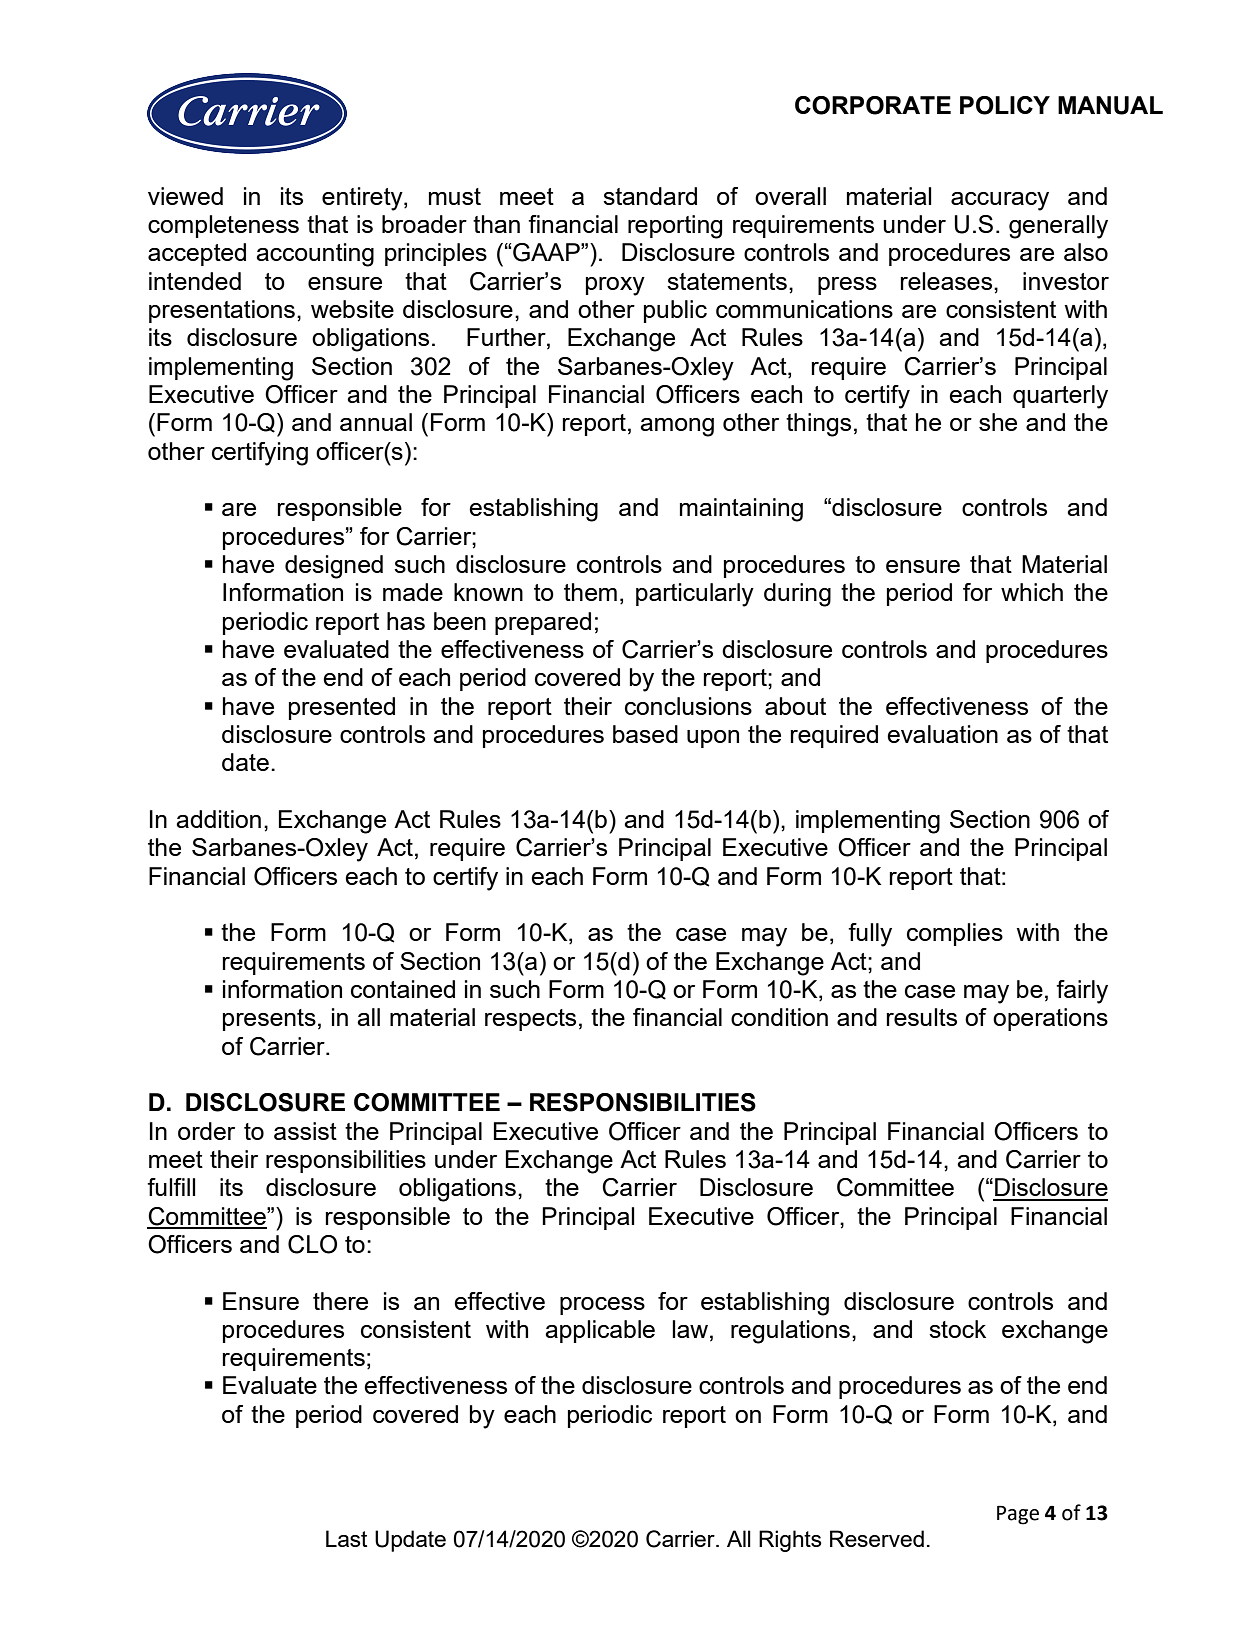 Image resolution: width=1256 pixels, height=1626 pixels. Describe the element at coordinates (590, 592) in the image. I see `them` at that location.
